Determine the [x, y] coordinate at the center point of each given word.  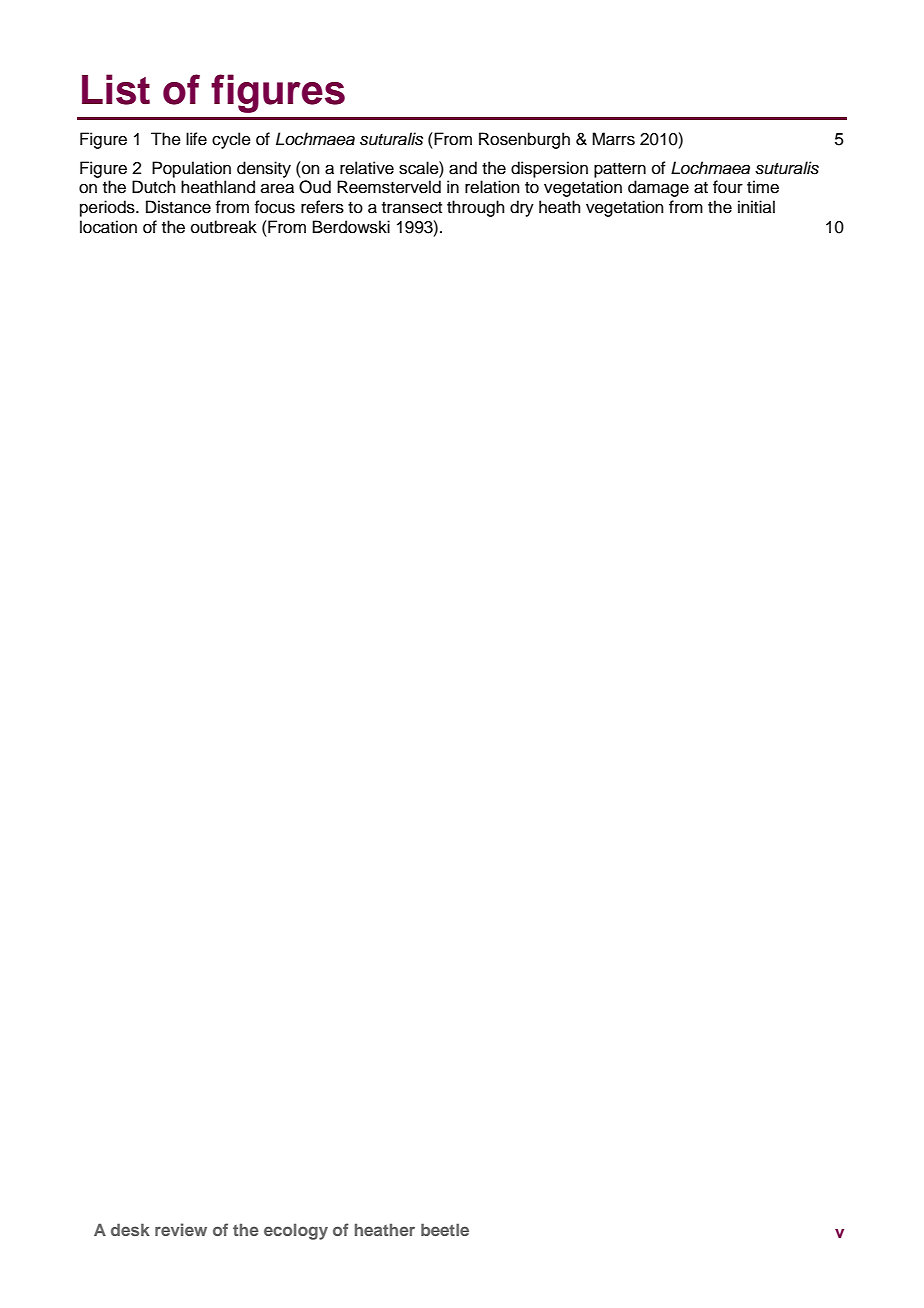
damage [658, 188]
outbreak [224, 227]
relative [367, 168]
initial [756, 206]
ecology [296, 1231]
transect [412, 208]
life [196, 139]
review [181, 1229]
